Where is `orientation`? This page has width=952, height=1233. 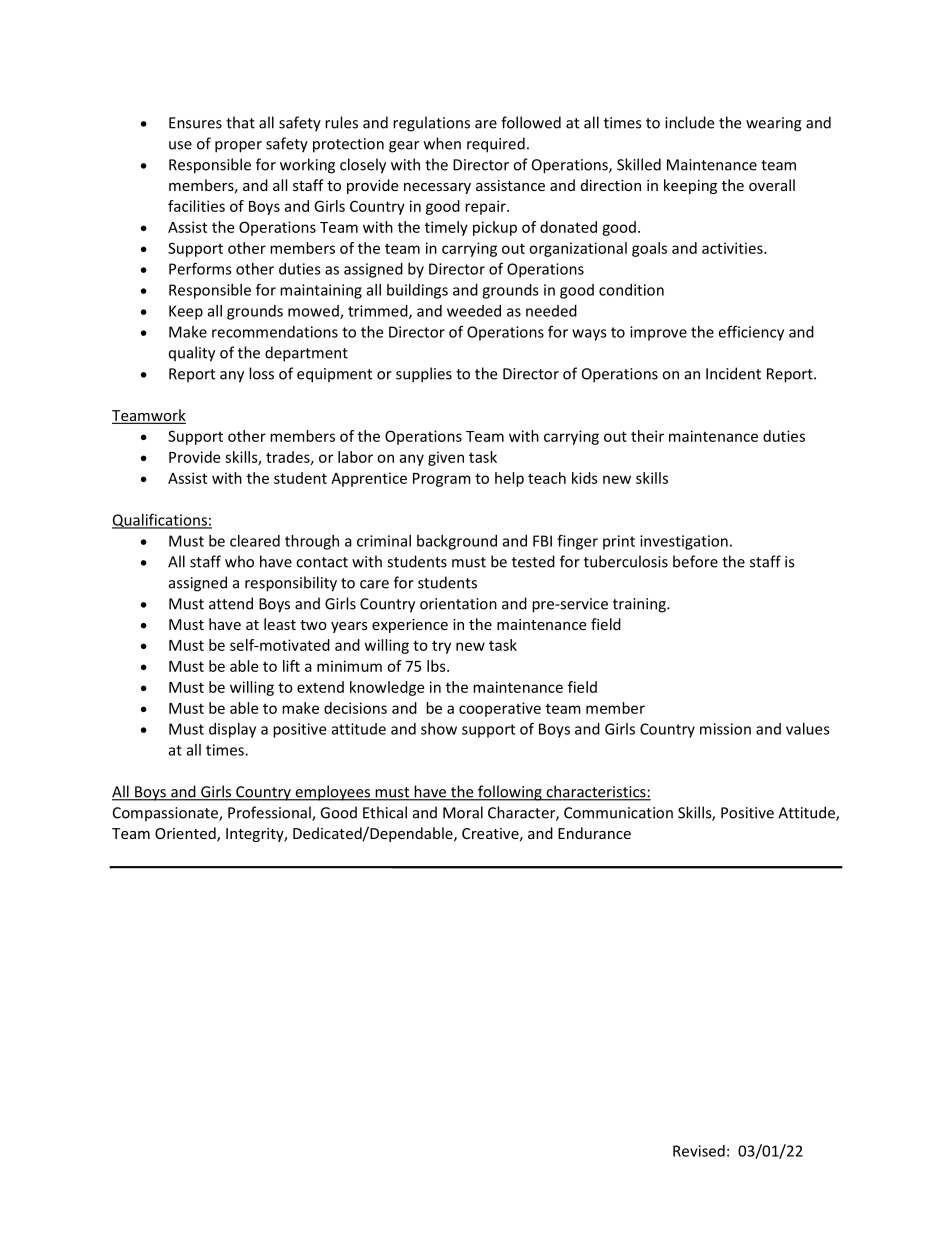 orientation is located at coordinates (458, 604).
